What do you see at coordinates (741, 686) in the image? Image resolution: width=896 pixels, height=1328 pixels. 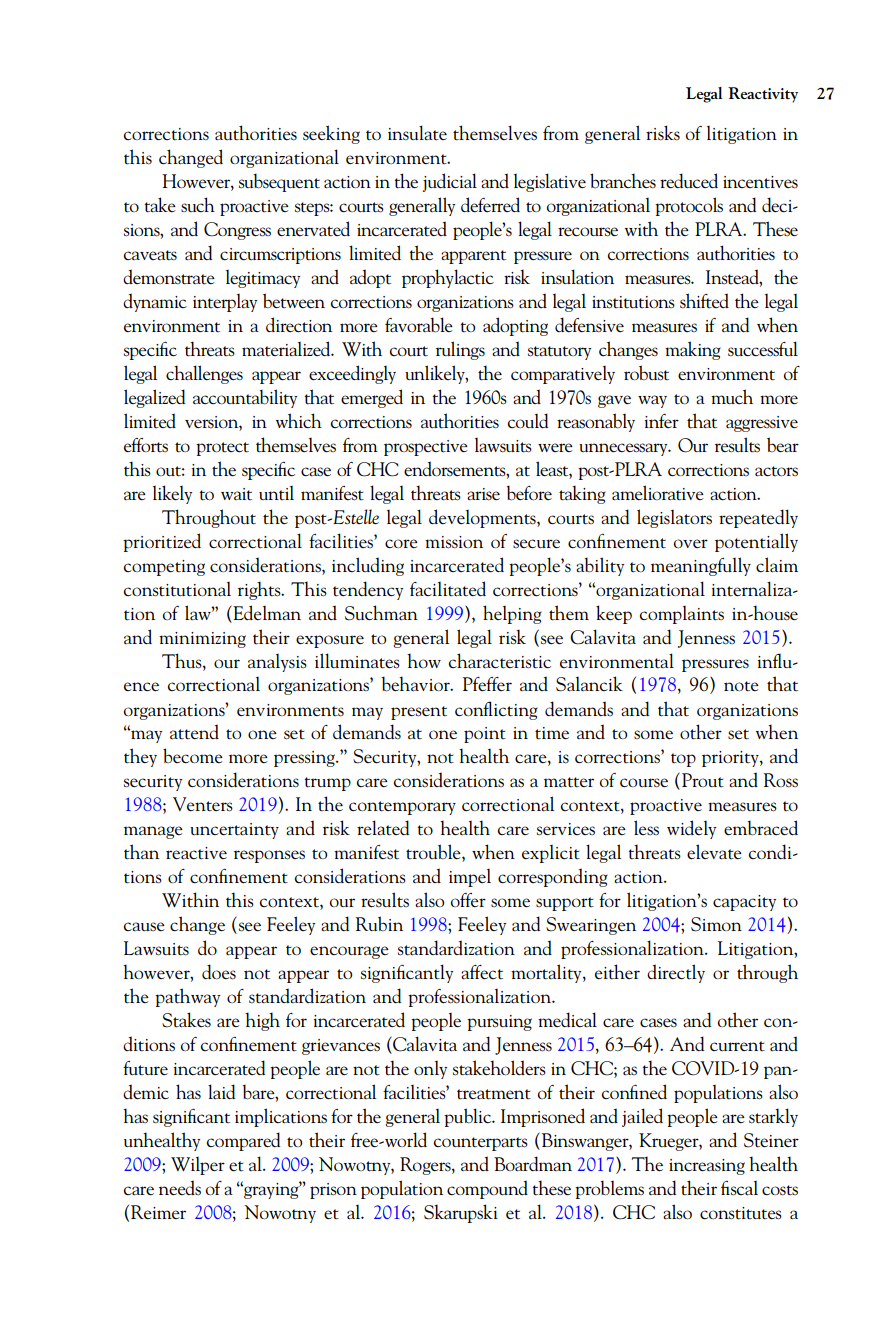 I see `note` at bounding box center [741, 686].
